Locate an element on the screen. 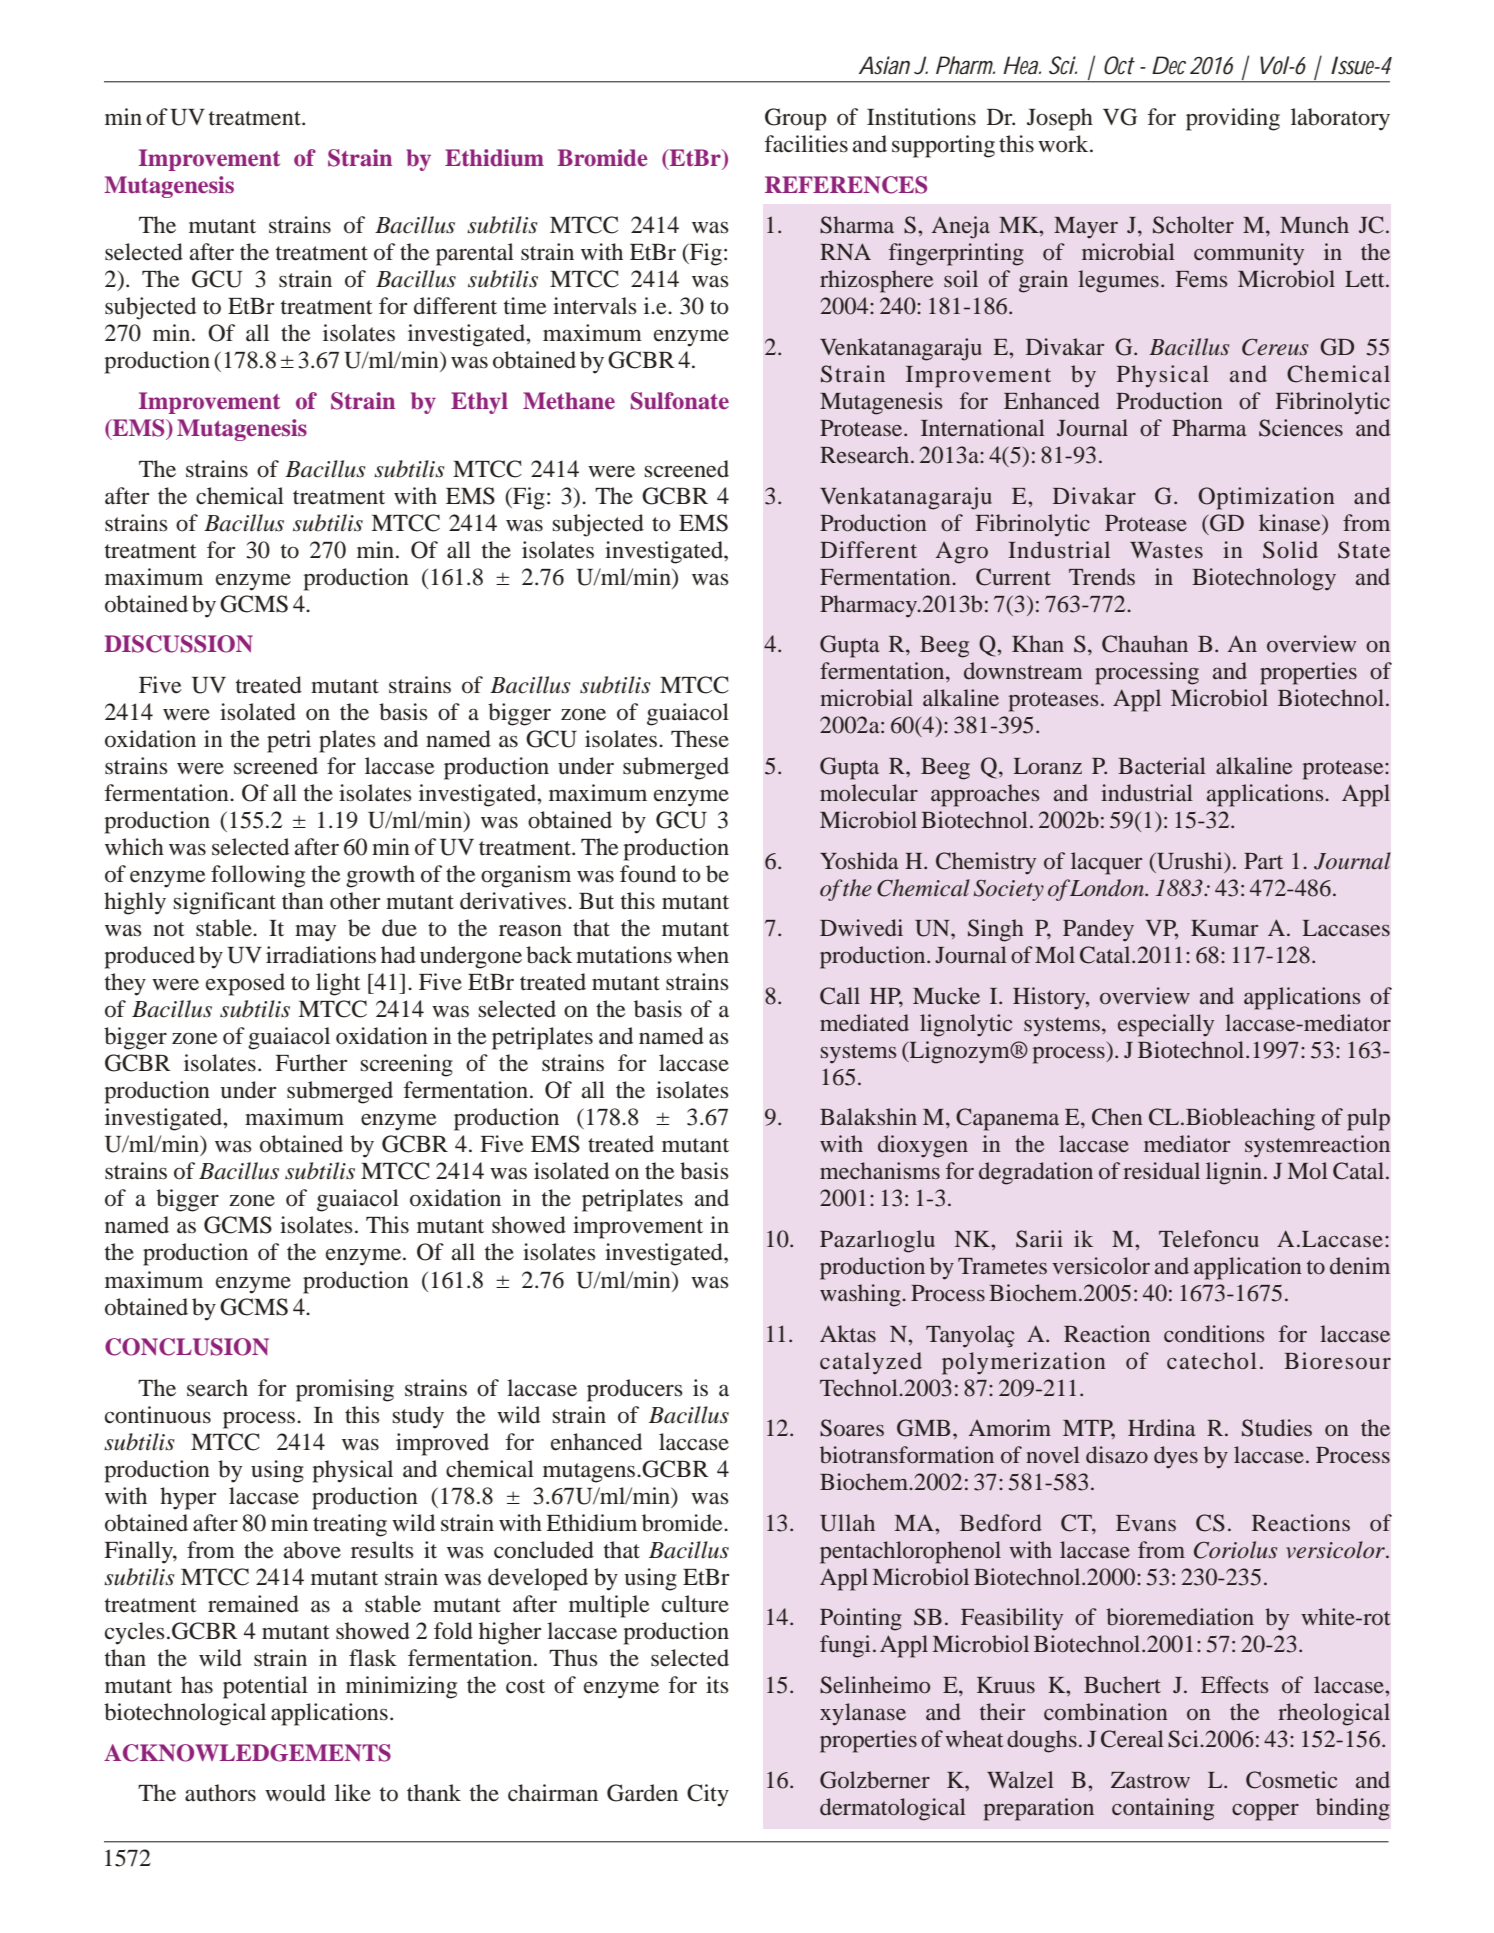 The height and width of the screenshot is (1933, 1494). providing is located at coordinates (1233, 119).
